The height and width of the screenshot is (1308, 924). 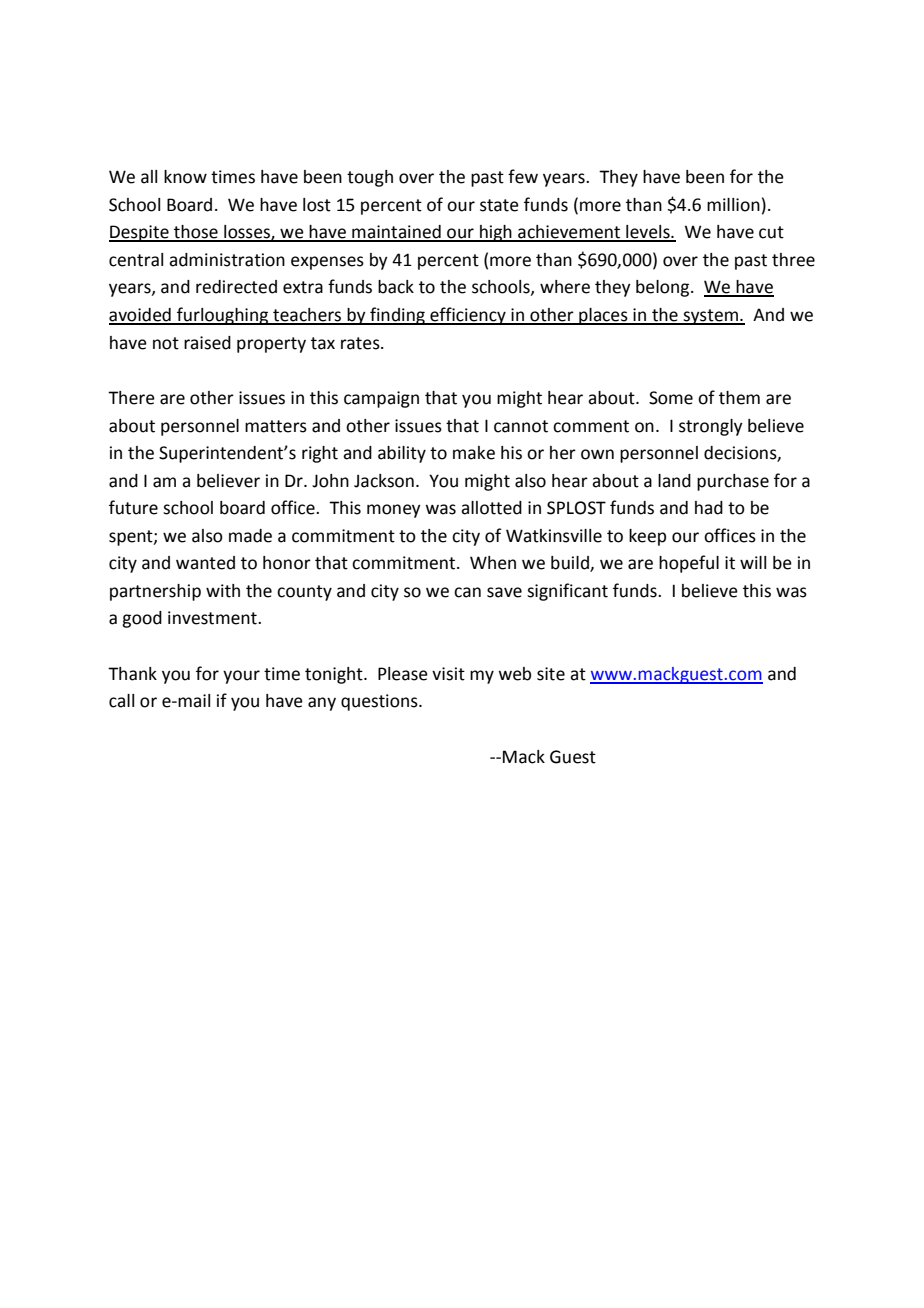 What do you see at coordinates (241, 677) in the screenshot?
I see `your` at bounding box center [241, 677].
